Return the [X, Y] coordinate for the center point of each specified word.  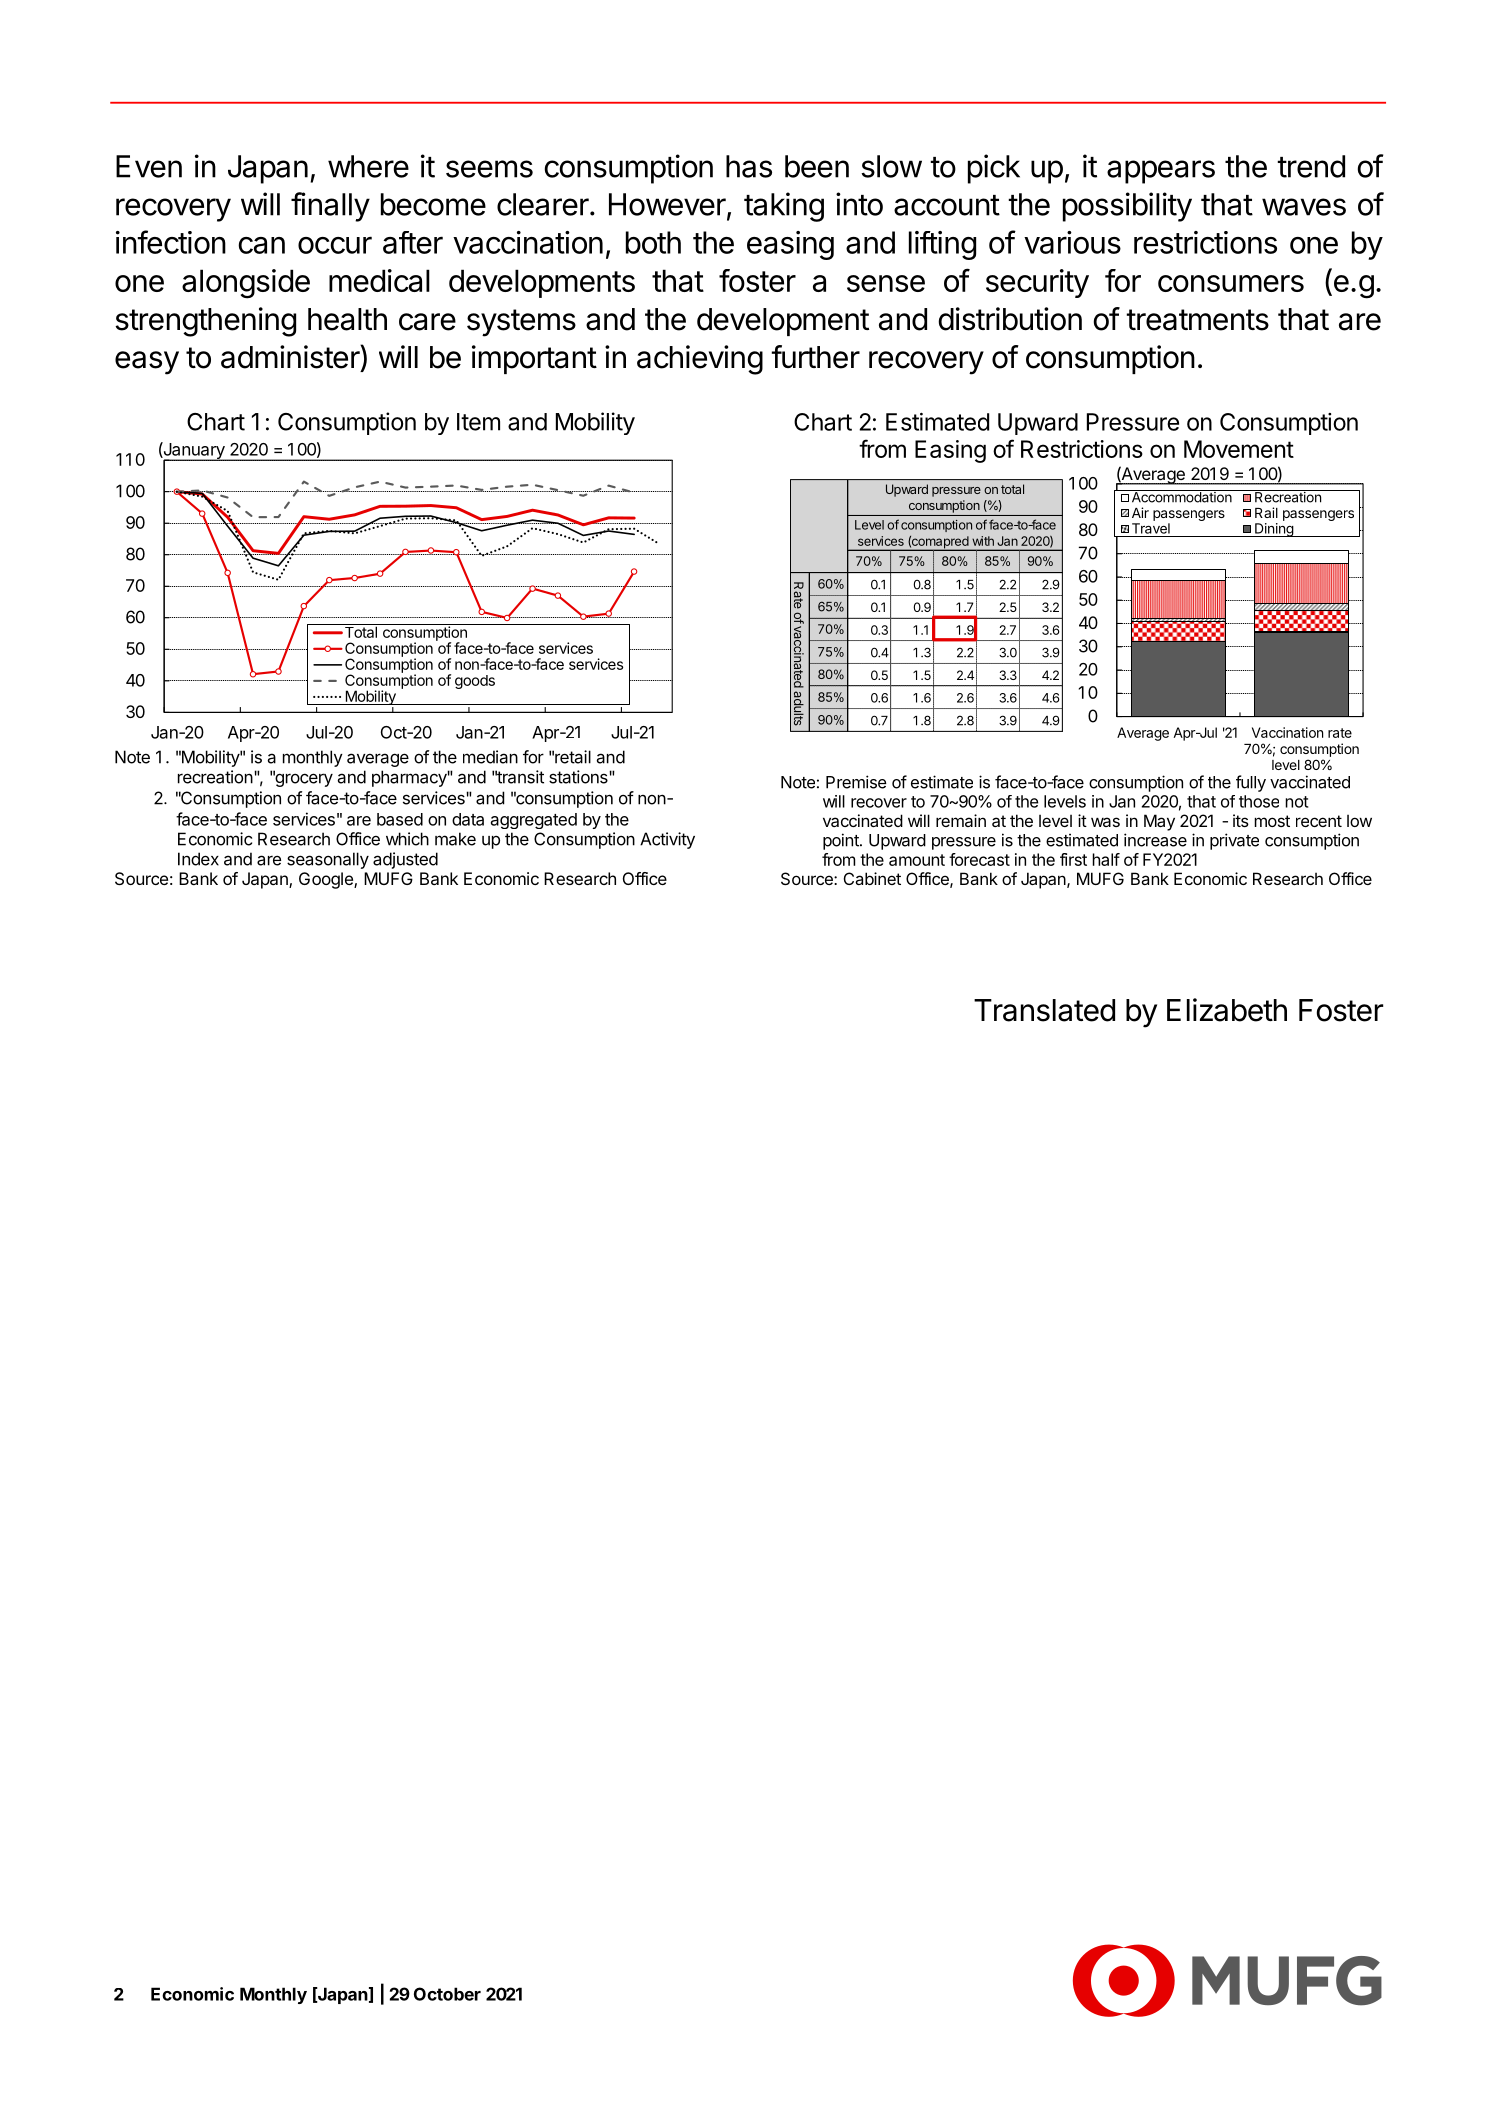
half [1106, 859]
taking [784, 207]
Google [327, 880]
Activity [667, 840]
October [447, 1994]
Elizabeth [1227, 1010]
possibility [1127, 207]
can [261, 245]
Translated [1044, 1010]
